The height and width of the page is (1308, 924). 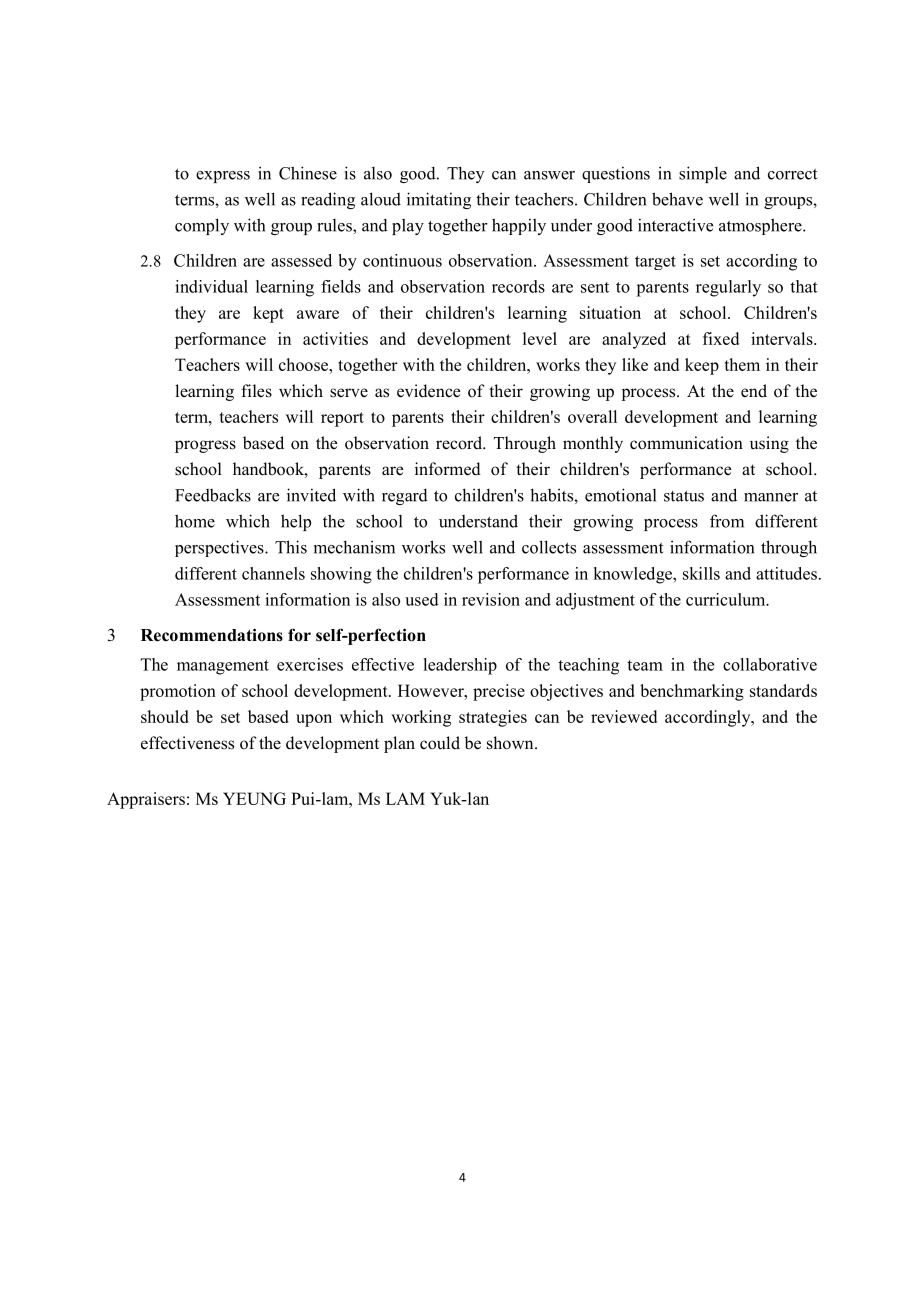 I want to click on YEUNG, so click(x=254, y=798).
